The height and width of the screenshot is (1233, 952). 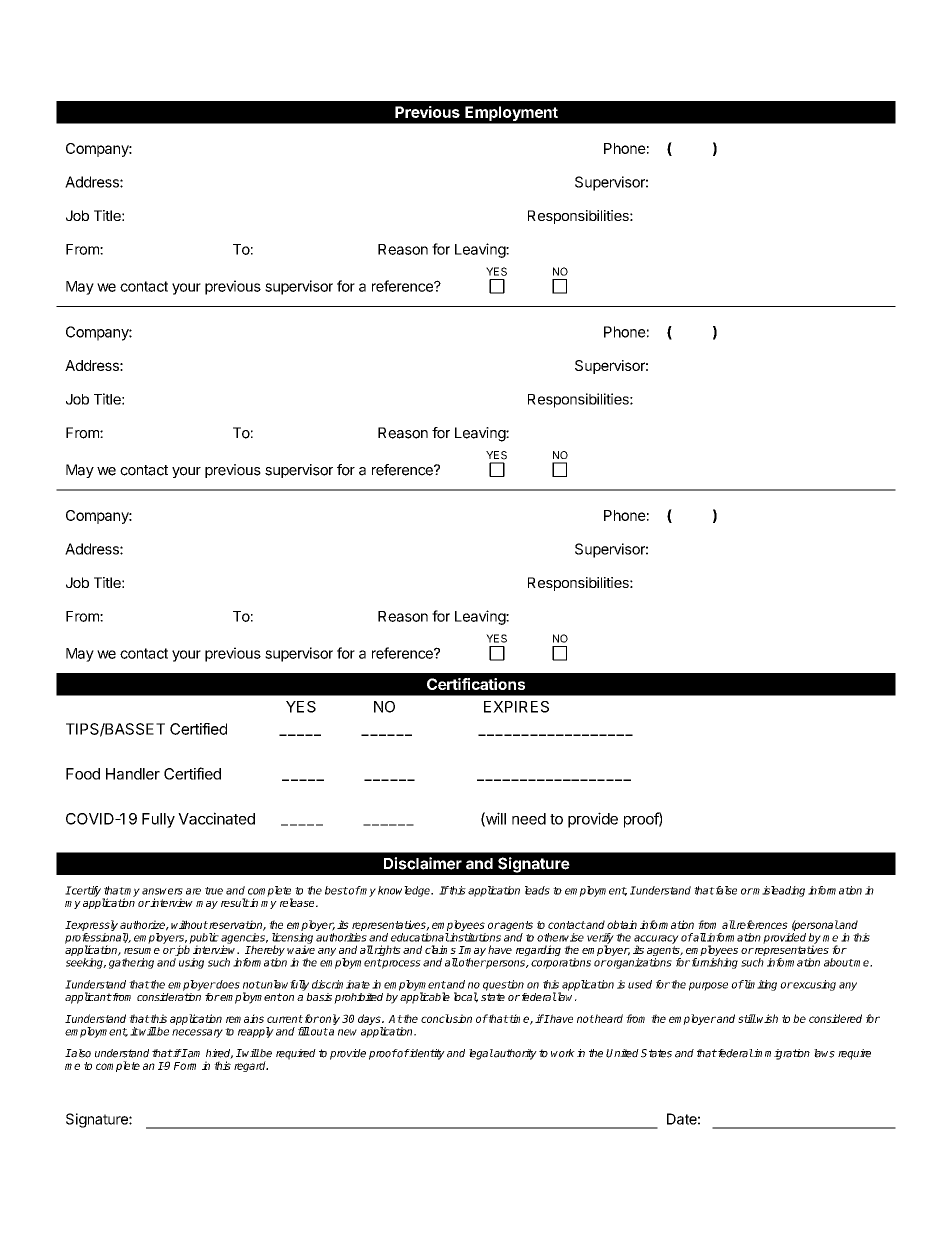 What do you see at coordinates (426, 1054) in the screenshot?
I see `identity` at bounding box center [426, 1054].
